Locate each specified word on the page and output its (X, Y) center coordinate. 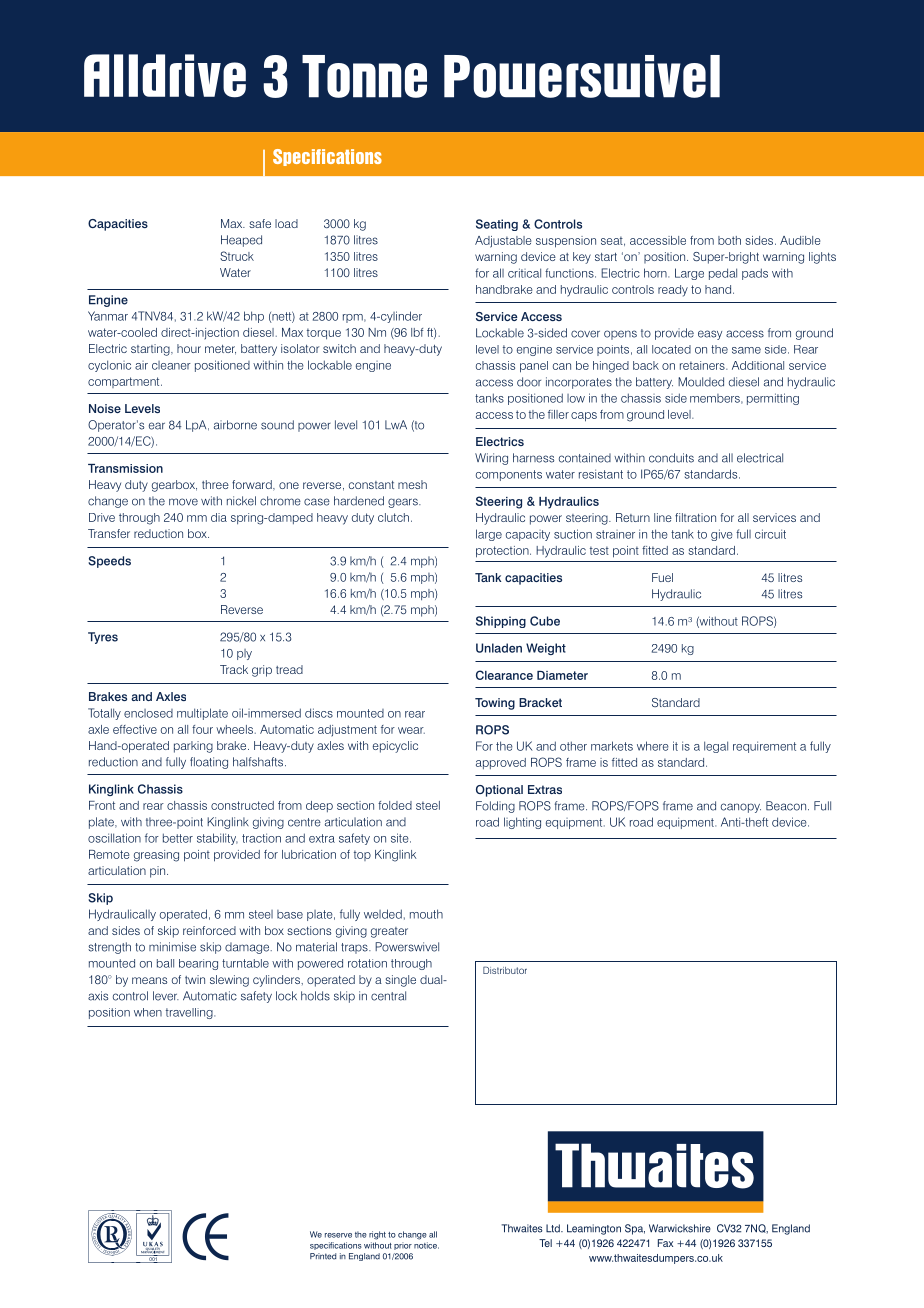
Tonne (364, 76)
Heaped (241, 241)
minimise (172, 947)
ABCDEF (130, 1236)
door (529, 382)
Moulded (701, 382)
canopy (741, 808)
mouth (426, 914)
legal (716, 747)
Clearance (504, 675)
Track (234, 669)
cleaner (171, 365)
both (729, 240)
